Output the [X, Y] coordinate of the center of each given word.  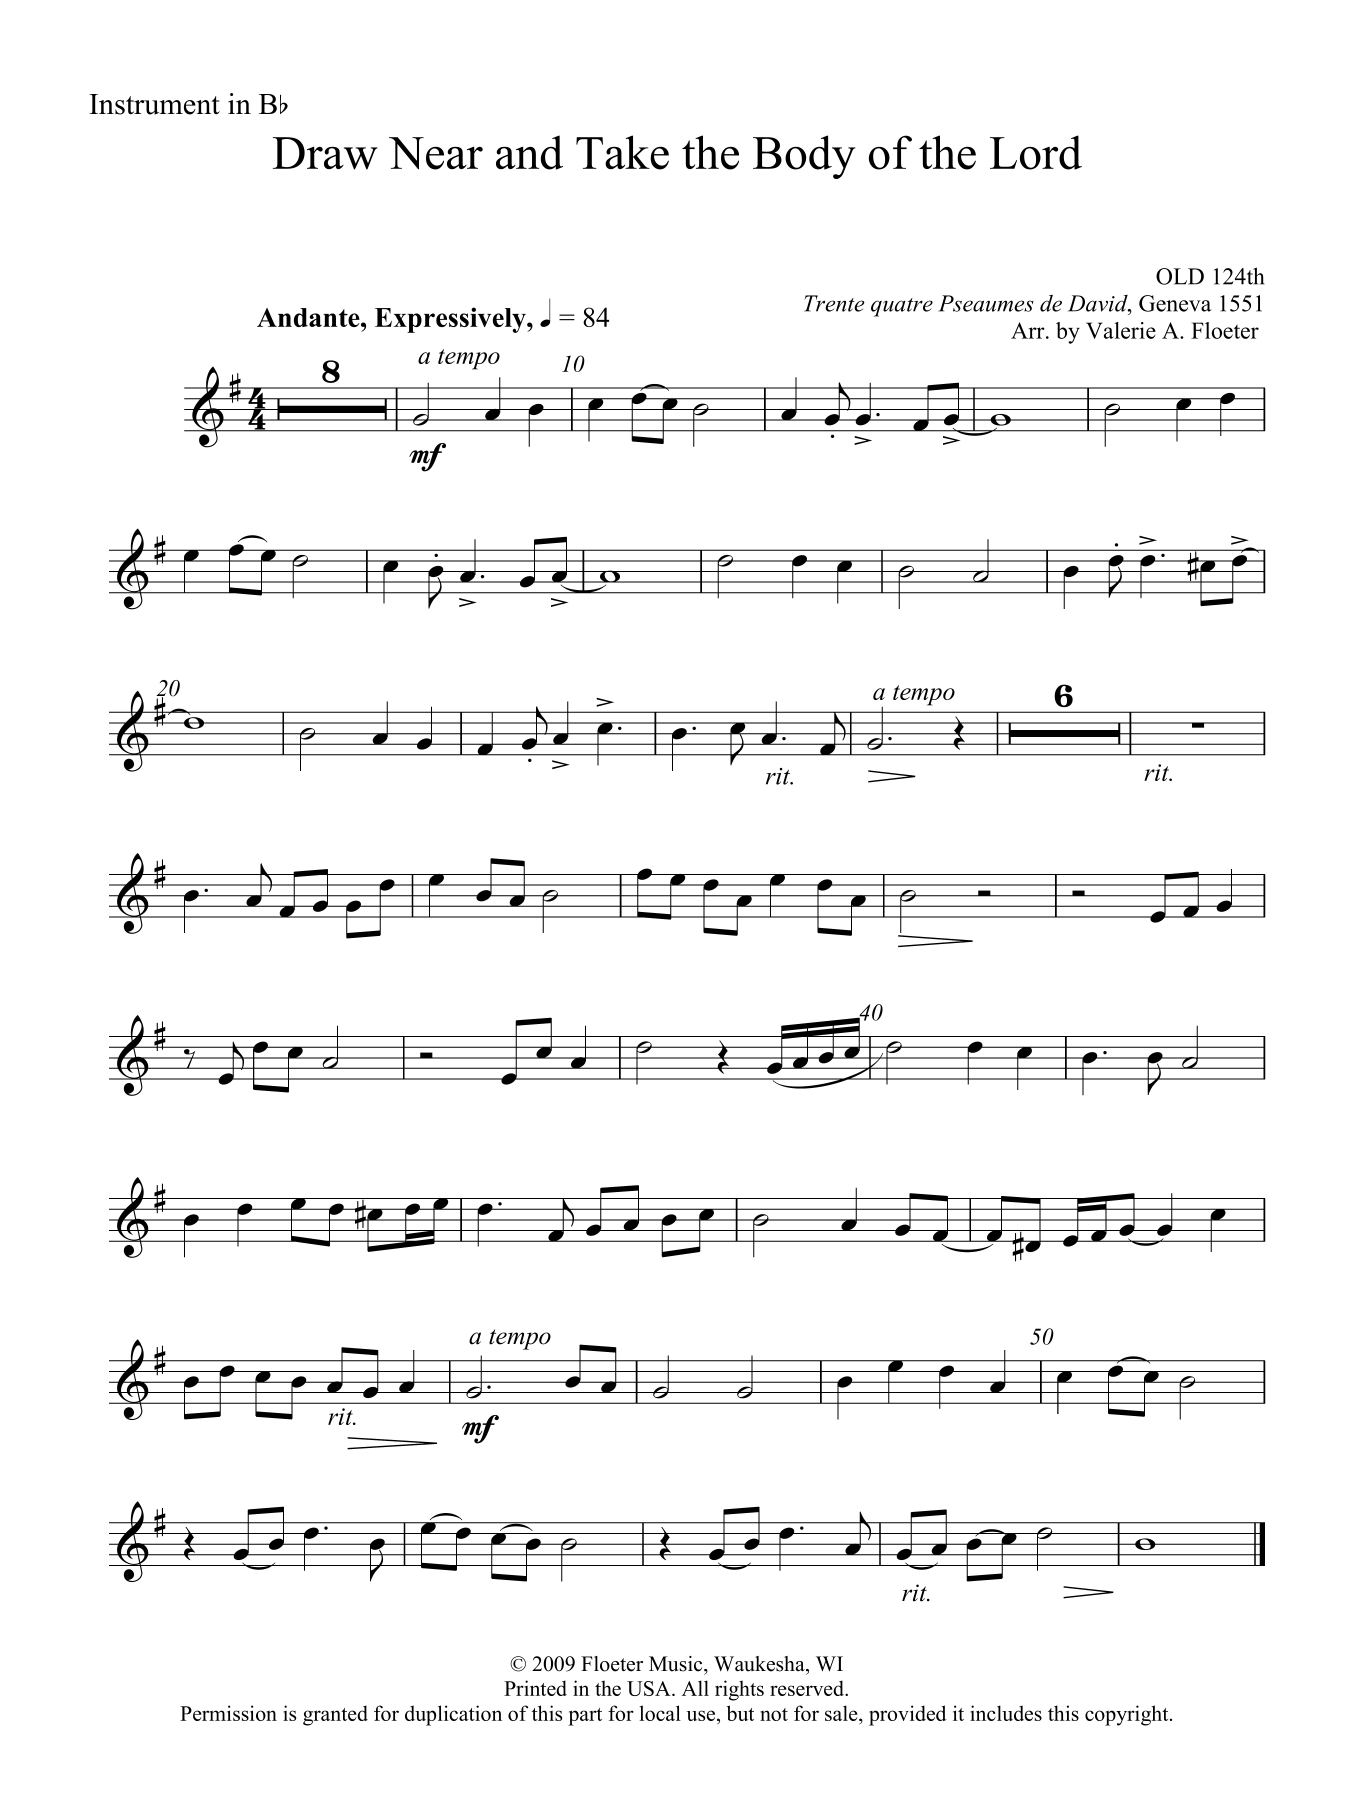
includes [1006, 1713]
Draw [325, 153]
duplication [453, 1715]
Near [436, 153]
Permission [228, 1713]
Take [622, 152]
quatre [902, 307]
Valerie [1121, 330]
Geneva [1175, 303]
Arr [1029, 330]
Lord [1036, 152]
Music [677, 1664]
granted [335, 1715]
